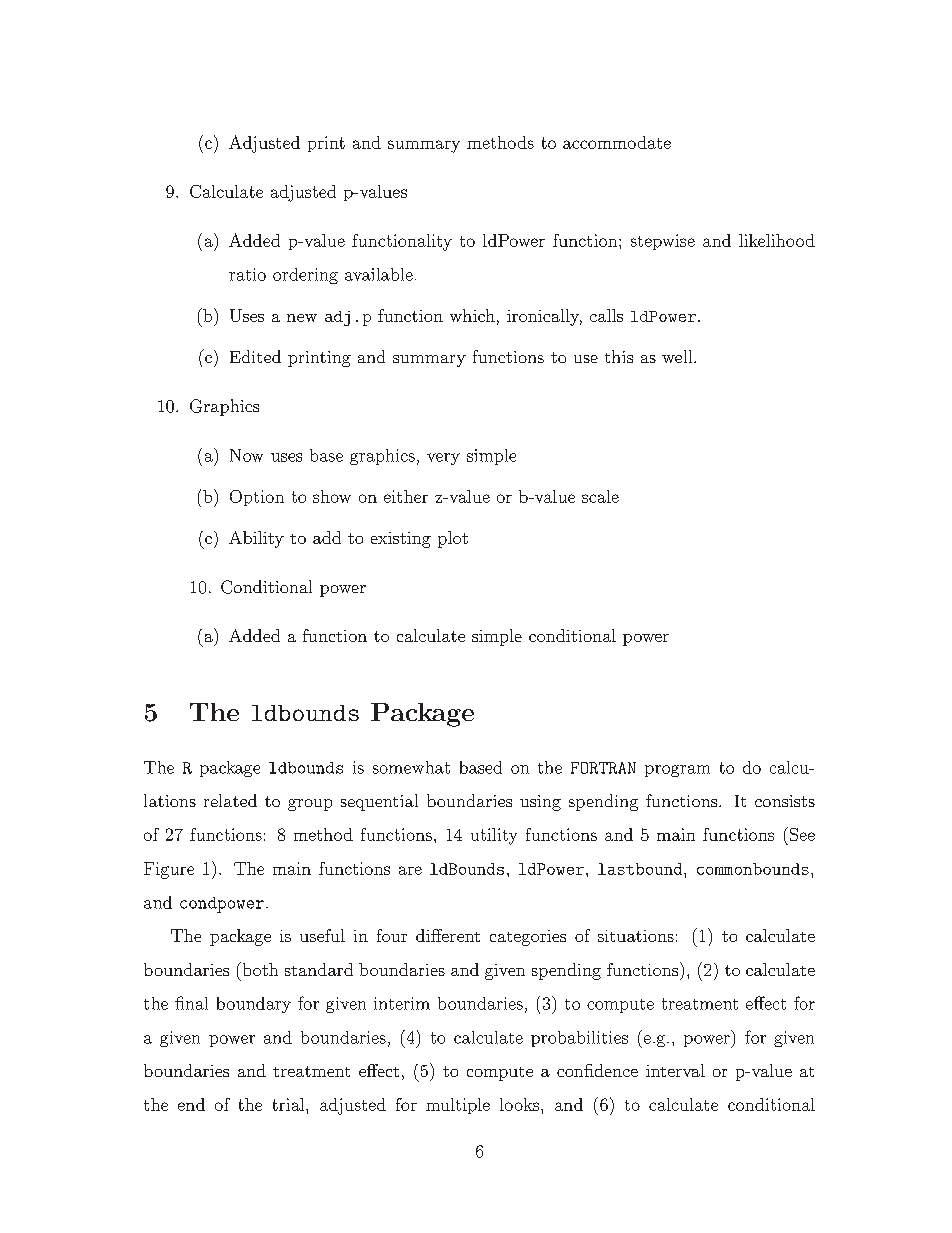  What do you see at coordinates (777, 240) in the document?
I see `likelihood` at bounding box center [777, 240].
